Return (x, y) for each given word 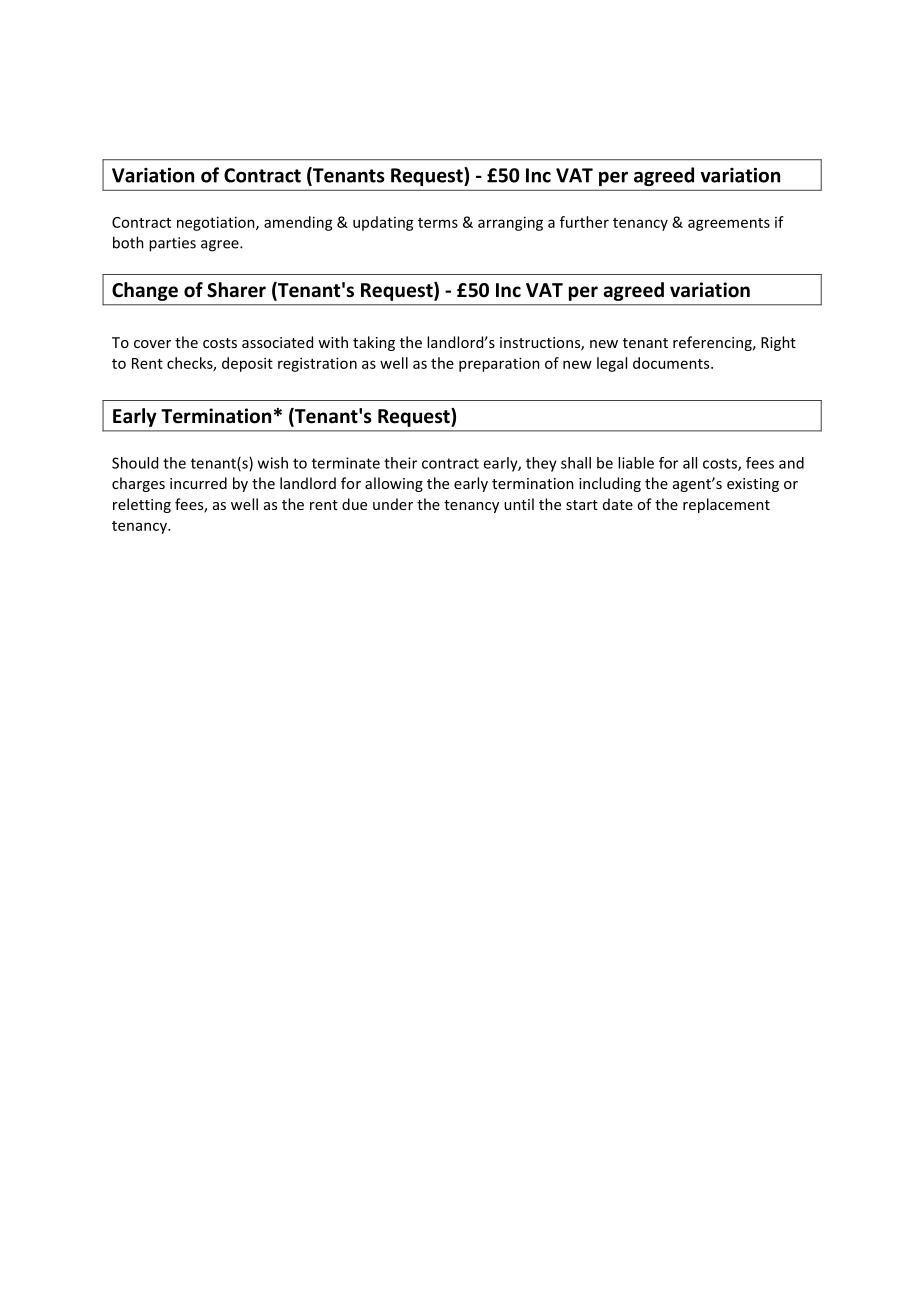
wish (273, 463)
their (400, 463)
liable (636, 463)
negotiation (217, 223)
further (584, 222)
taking (374, 343)
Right (778, 343)
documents (672, 363)
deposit (247, 364)
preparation (499, 364)
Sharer (236, 290)
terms (438, 223)
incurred (198, 483)
